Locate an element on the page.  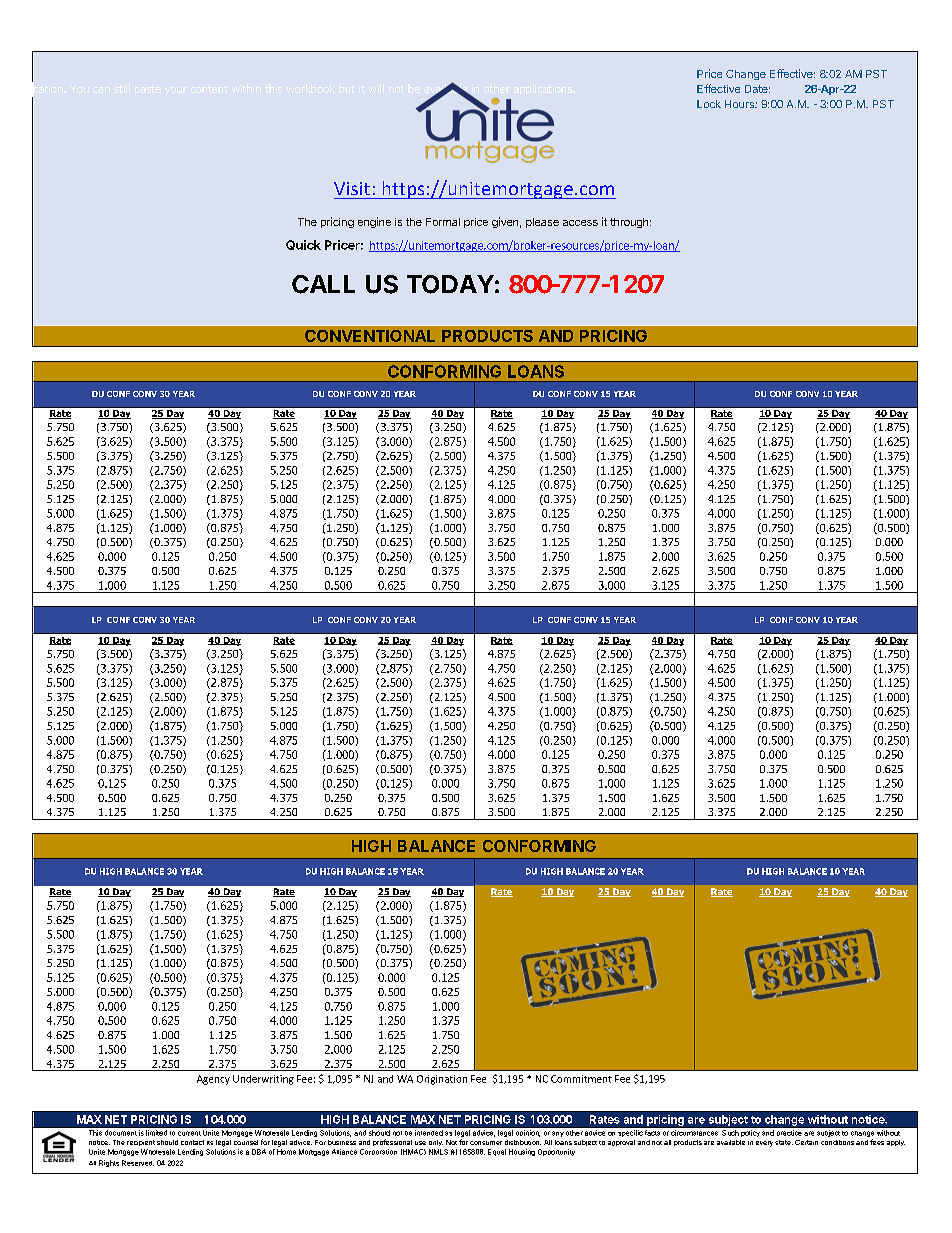
TODAY is located at coordinates (450, 284).
